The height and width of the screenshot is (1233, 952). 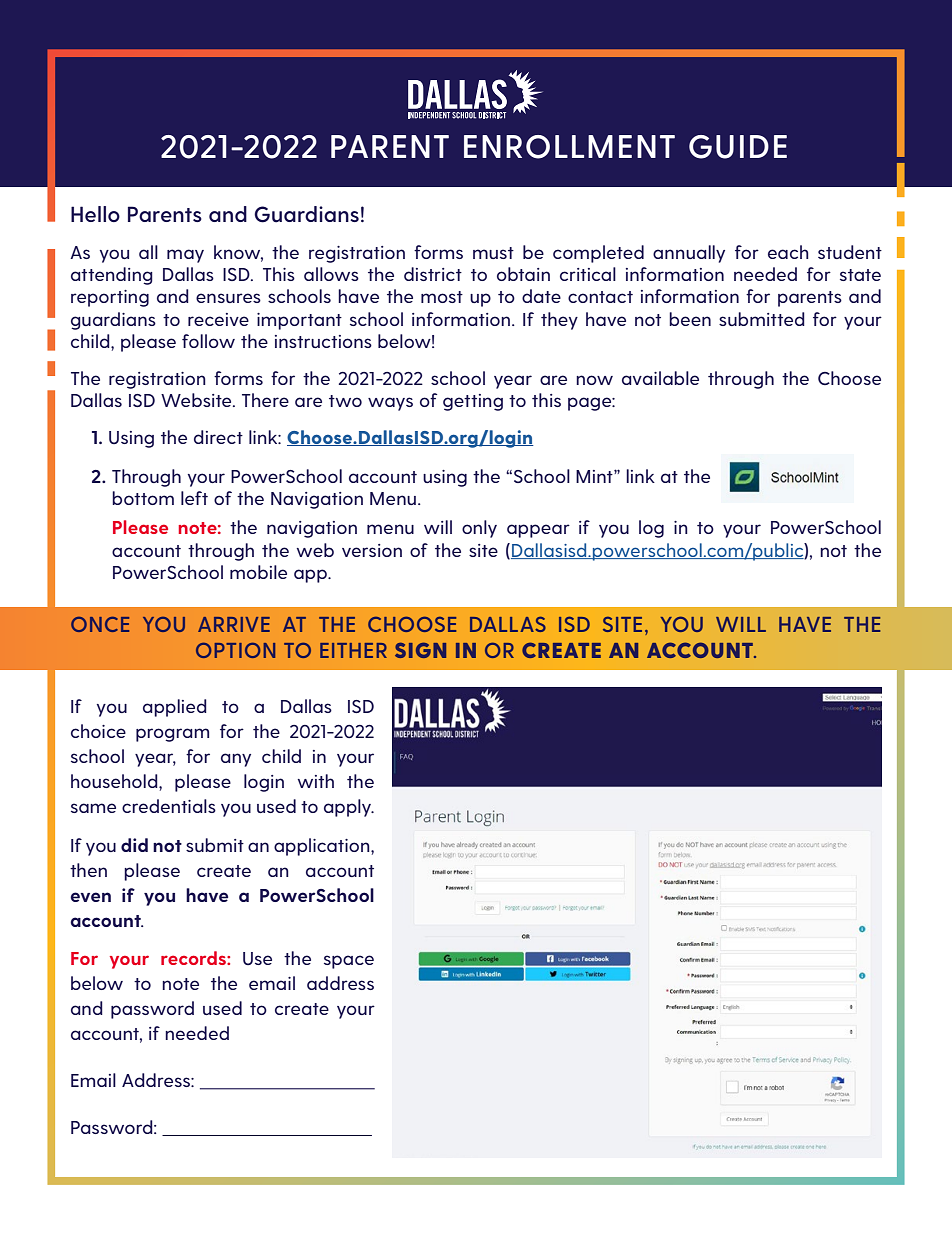 I want to click on available, so click(x=660, y=378).
